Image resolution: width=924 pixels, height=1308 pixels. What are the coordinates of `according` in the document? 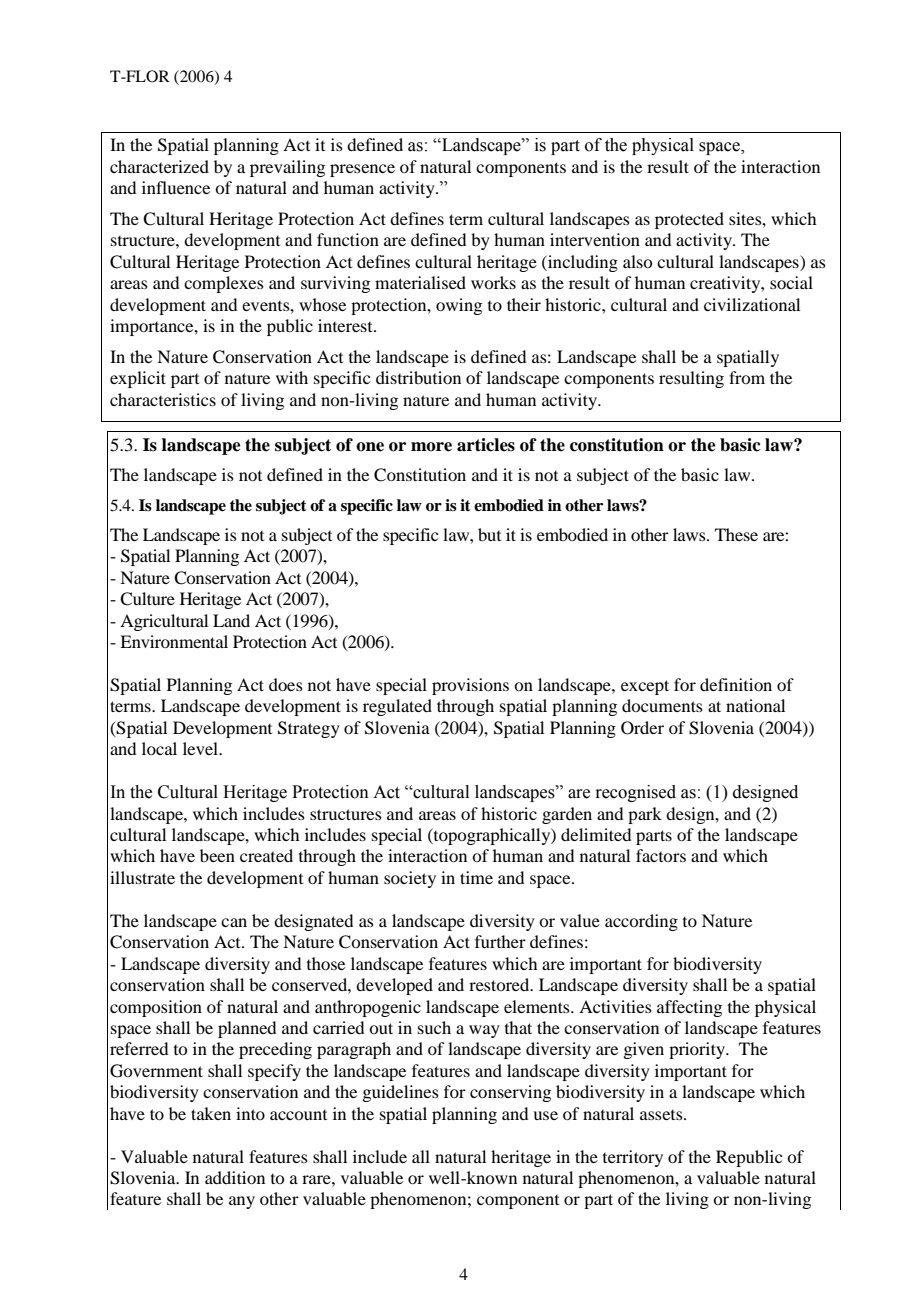 It's located at (641, 922).
